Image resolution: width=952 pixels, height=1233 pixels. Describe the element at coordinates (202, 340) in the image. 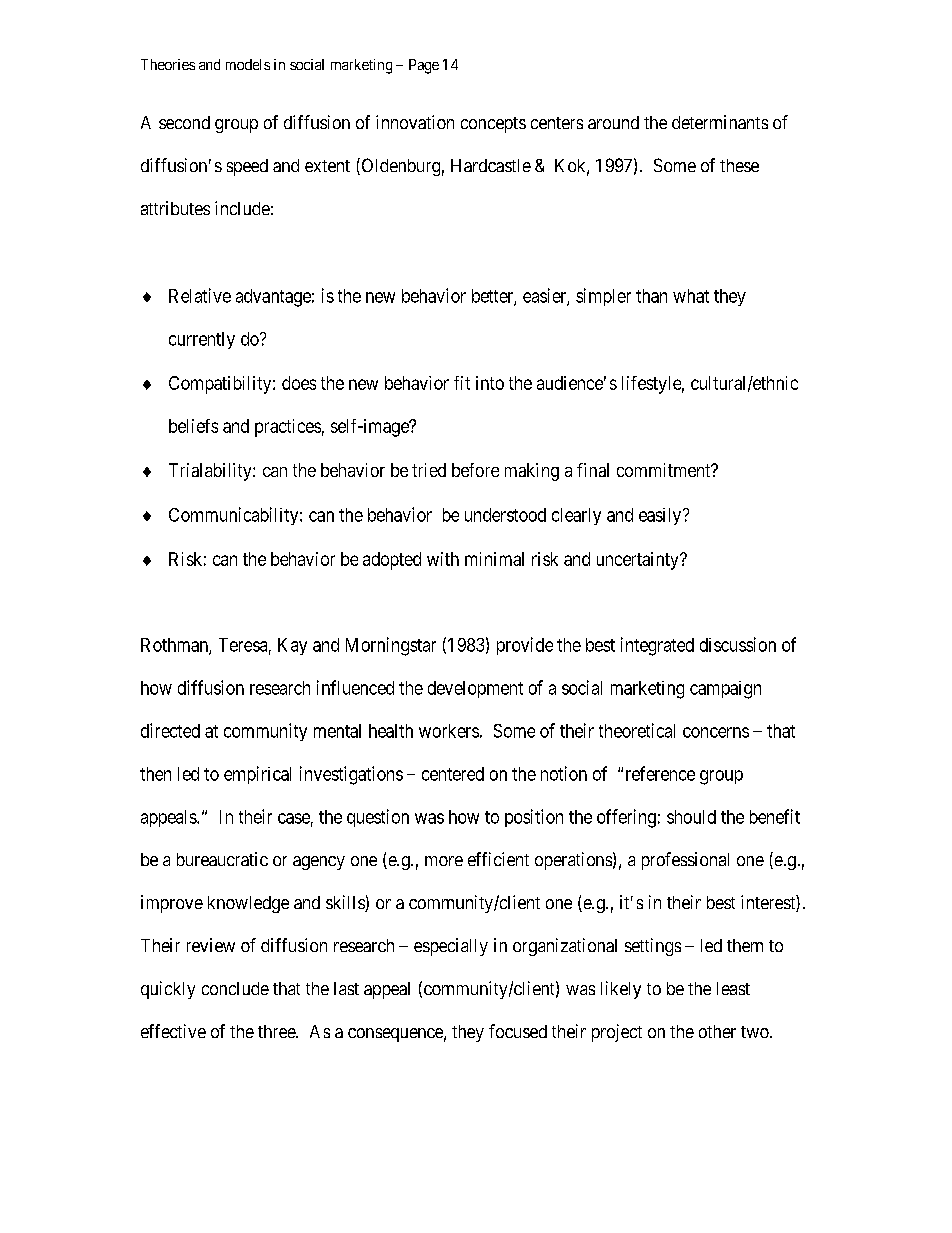

I see `currently` at that location.
